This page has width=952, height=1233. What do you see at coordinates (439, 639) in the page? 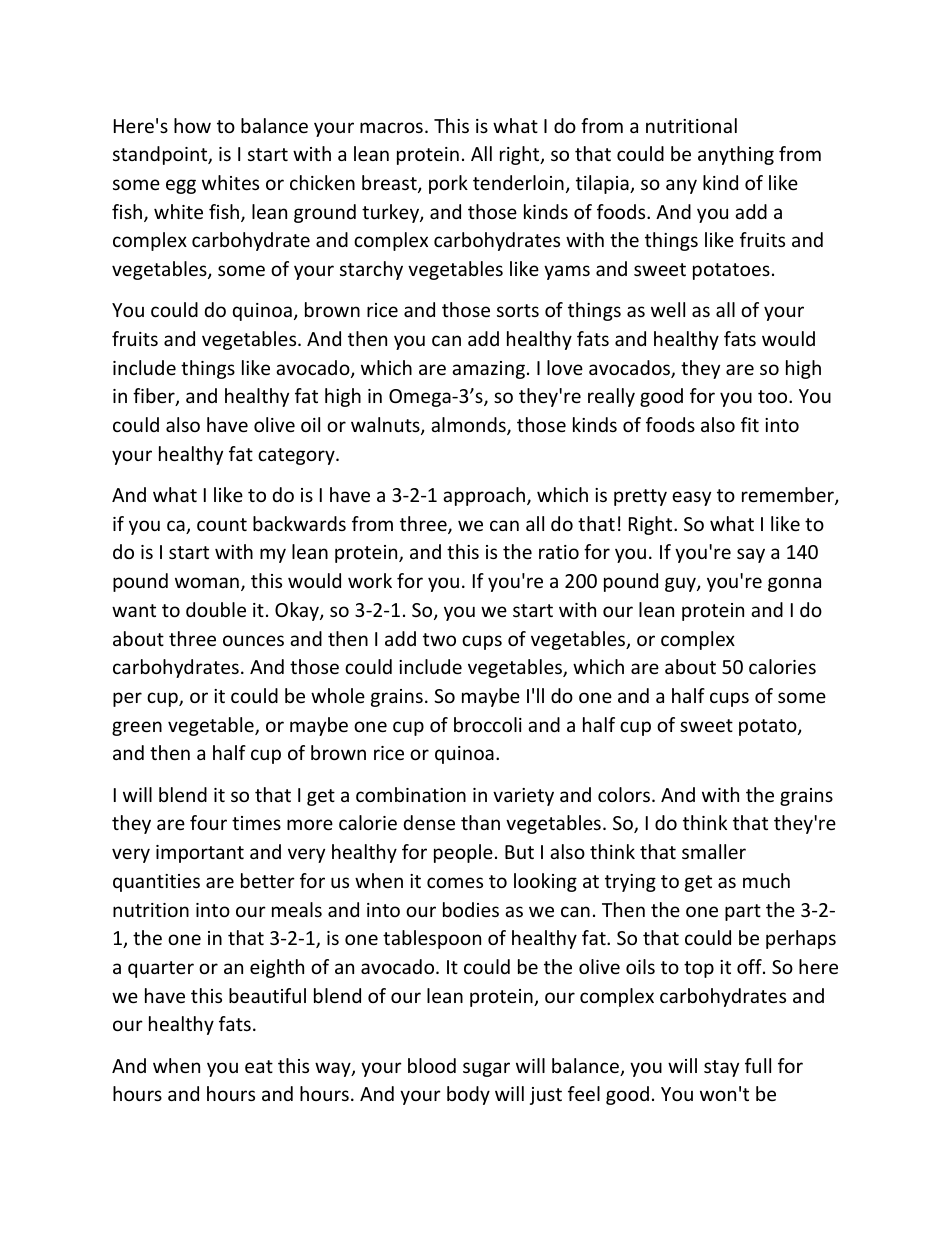
I see `two` at bounding box center [439, 639].
